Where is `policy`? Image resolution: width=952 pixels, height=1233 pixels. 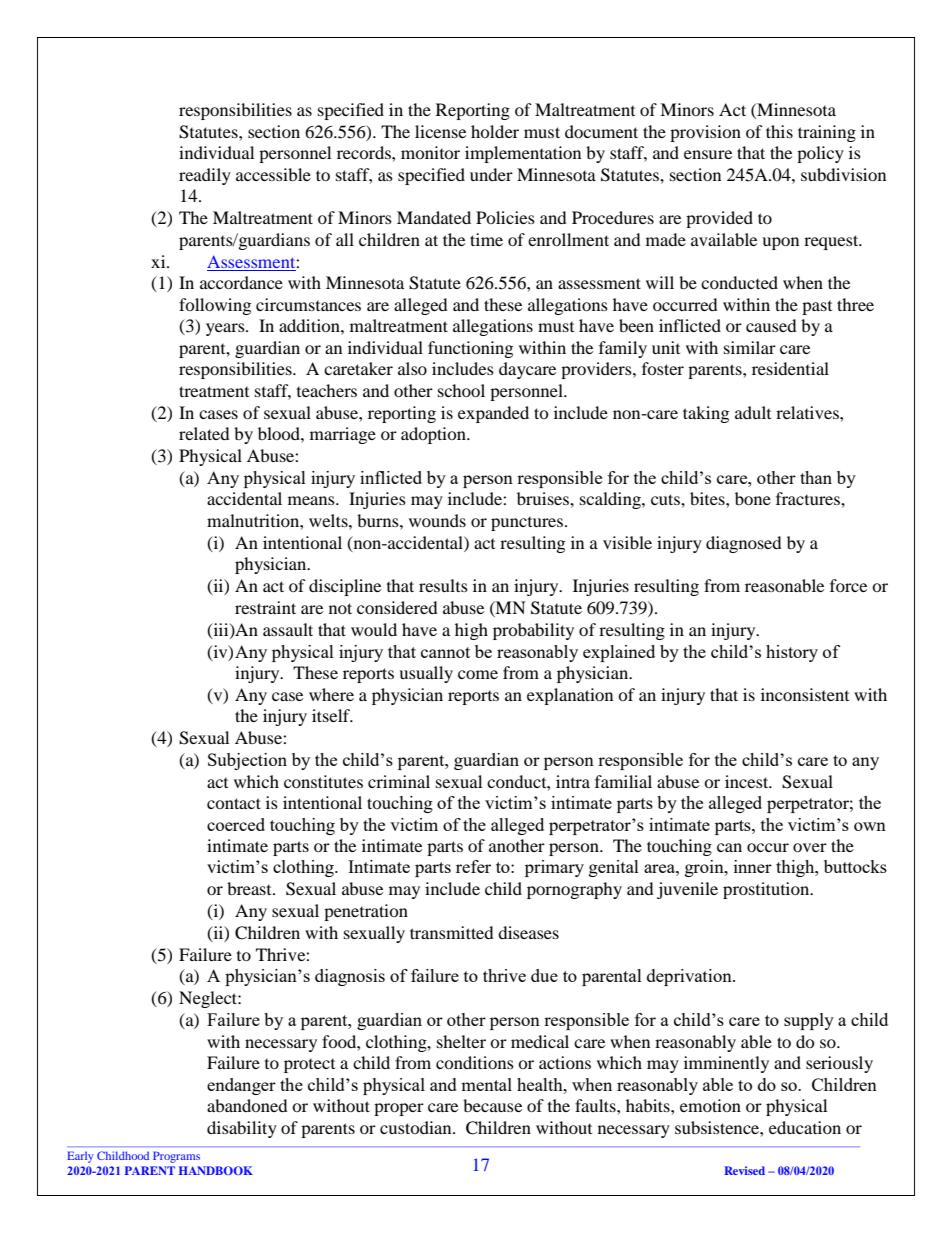 policy is located at coordinates (820, 154).
